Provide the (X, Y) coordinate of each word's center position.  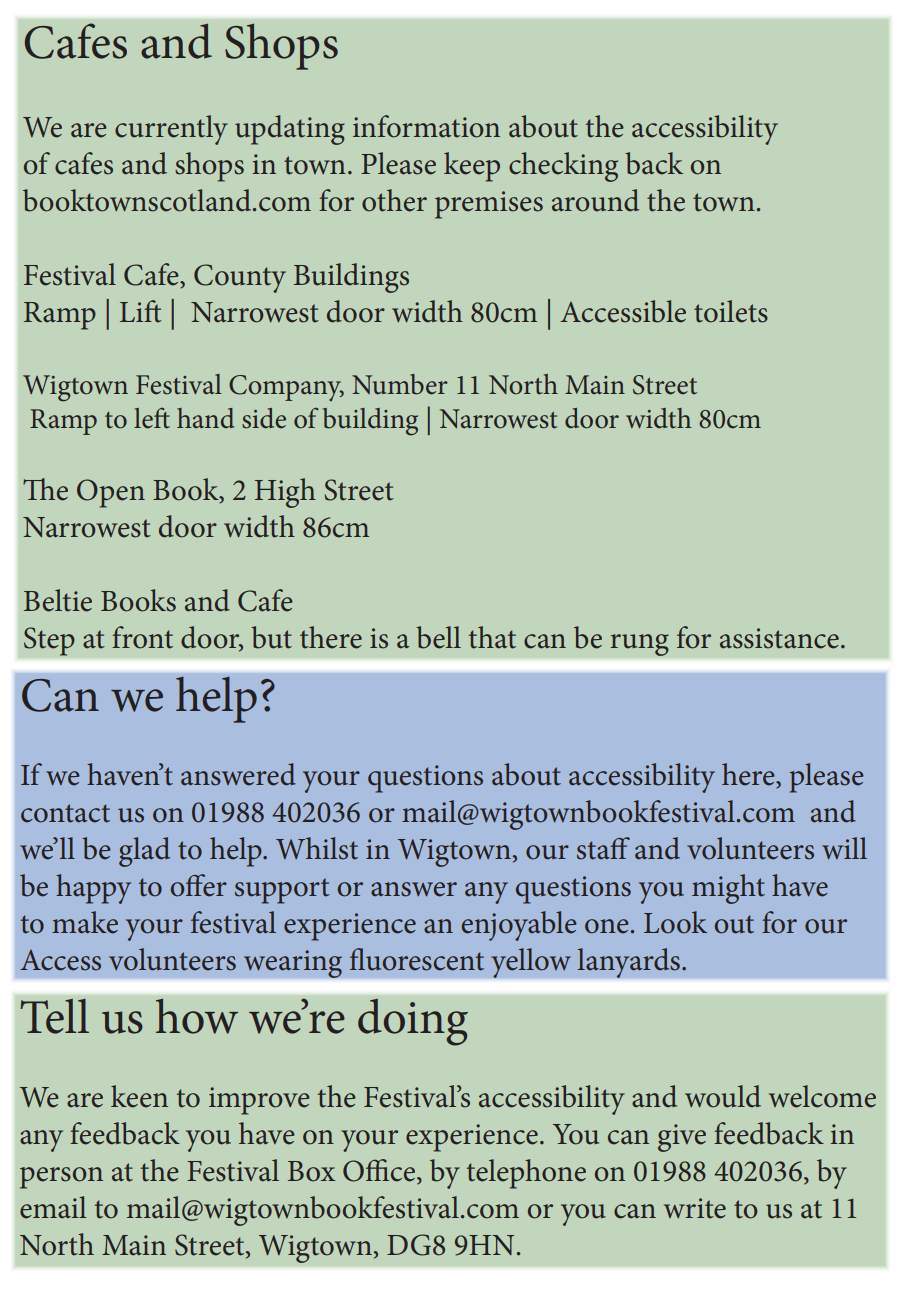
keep (472, 167)
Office (380, 1171)
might (728, 889)
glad (144, 852)
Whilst (317, 848)
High (285, 493)
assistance (779, 638)
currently (171, 130)
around (595, 200)
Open (111, 493)
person (61, 1178)
